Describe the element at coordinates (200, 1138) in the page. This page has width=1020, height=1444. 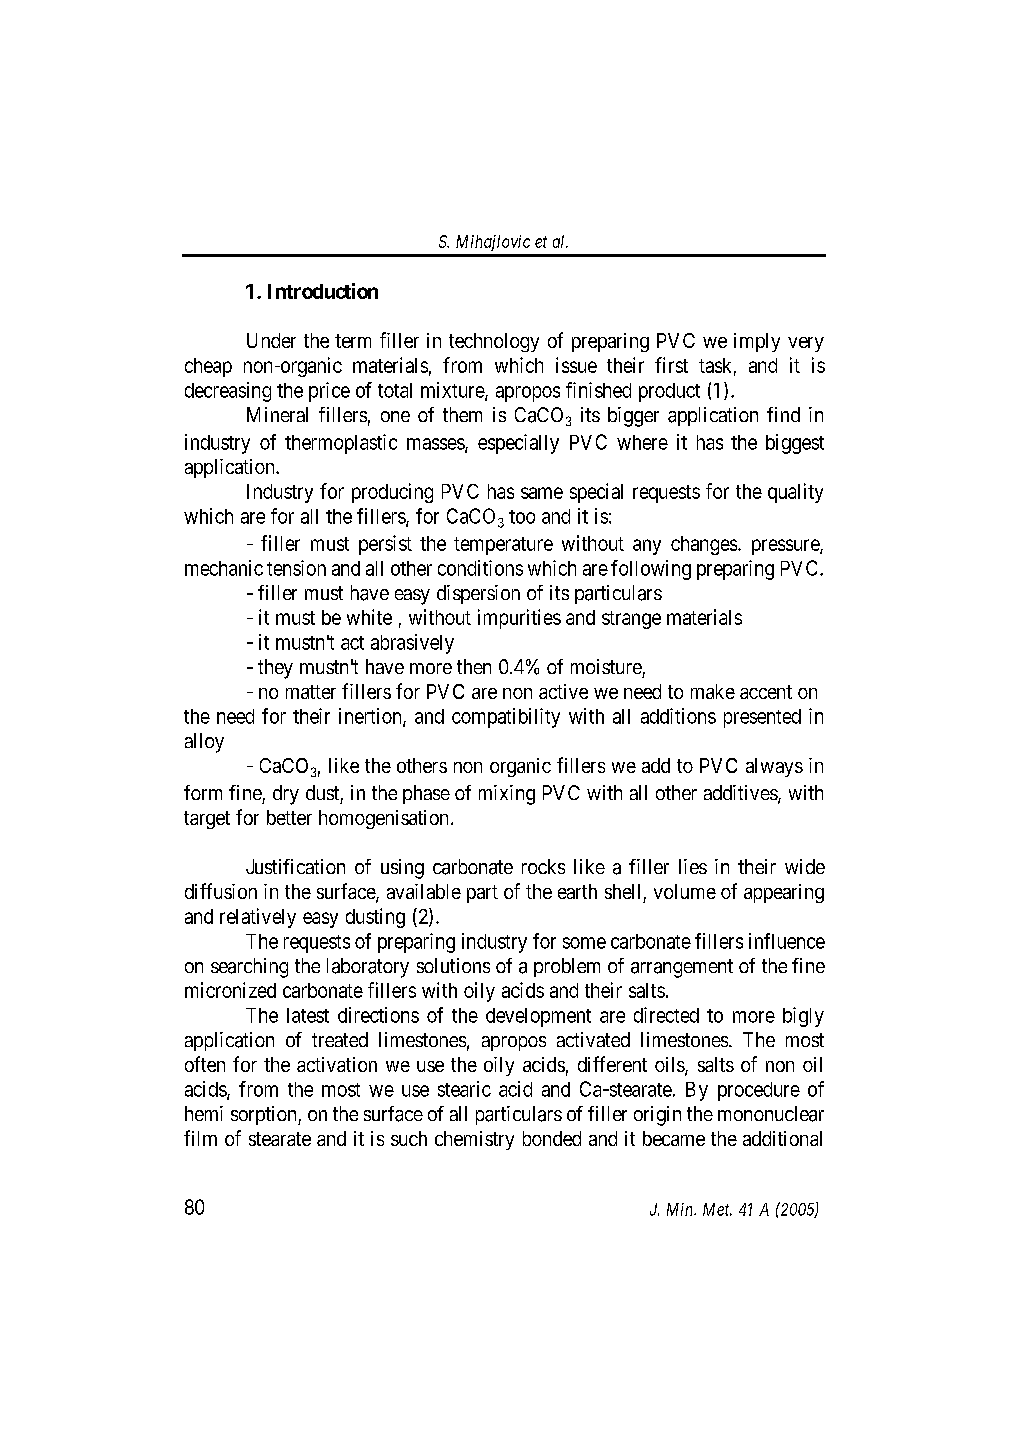
I see `film` at that location.
